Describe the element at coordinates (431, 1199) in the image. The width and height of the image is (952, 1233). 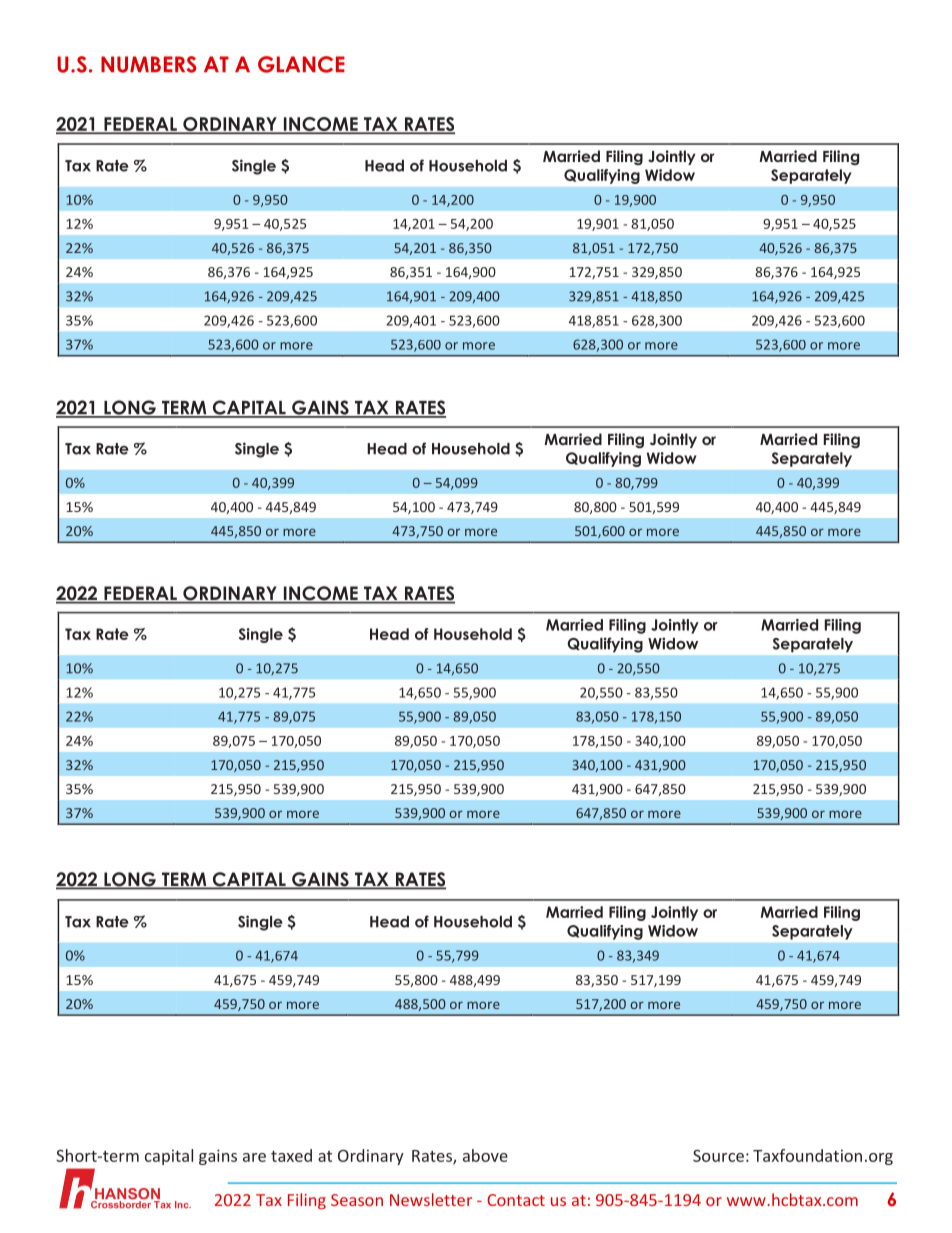
I see `Newsletter` at that location.
